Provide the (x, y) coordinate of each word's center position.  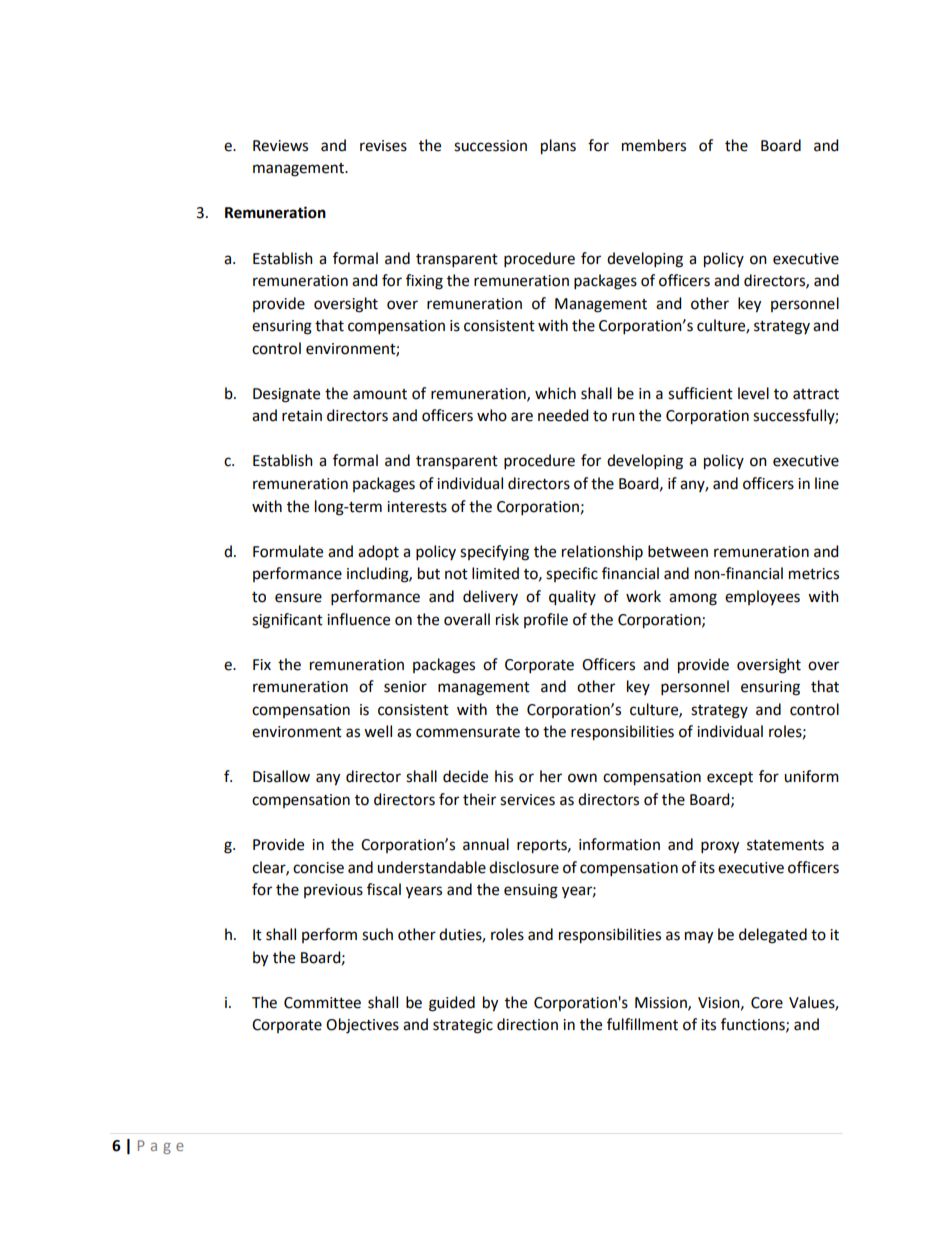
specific (572, 574)
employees (762, 597)
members (654, 145)
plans (558, 147)
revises (383, 146)
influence (358, 619)
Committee (322, 1003)
